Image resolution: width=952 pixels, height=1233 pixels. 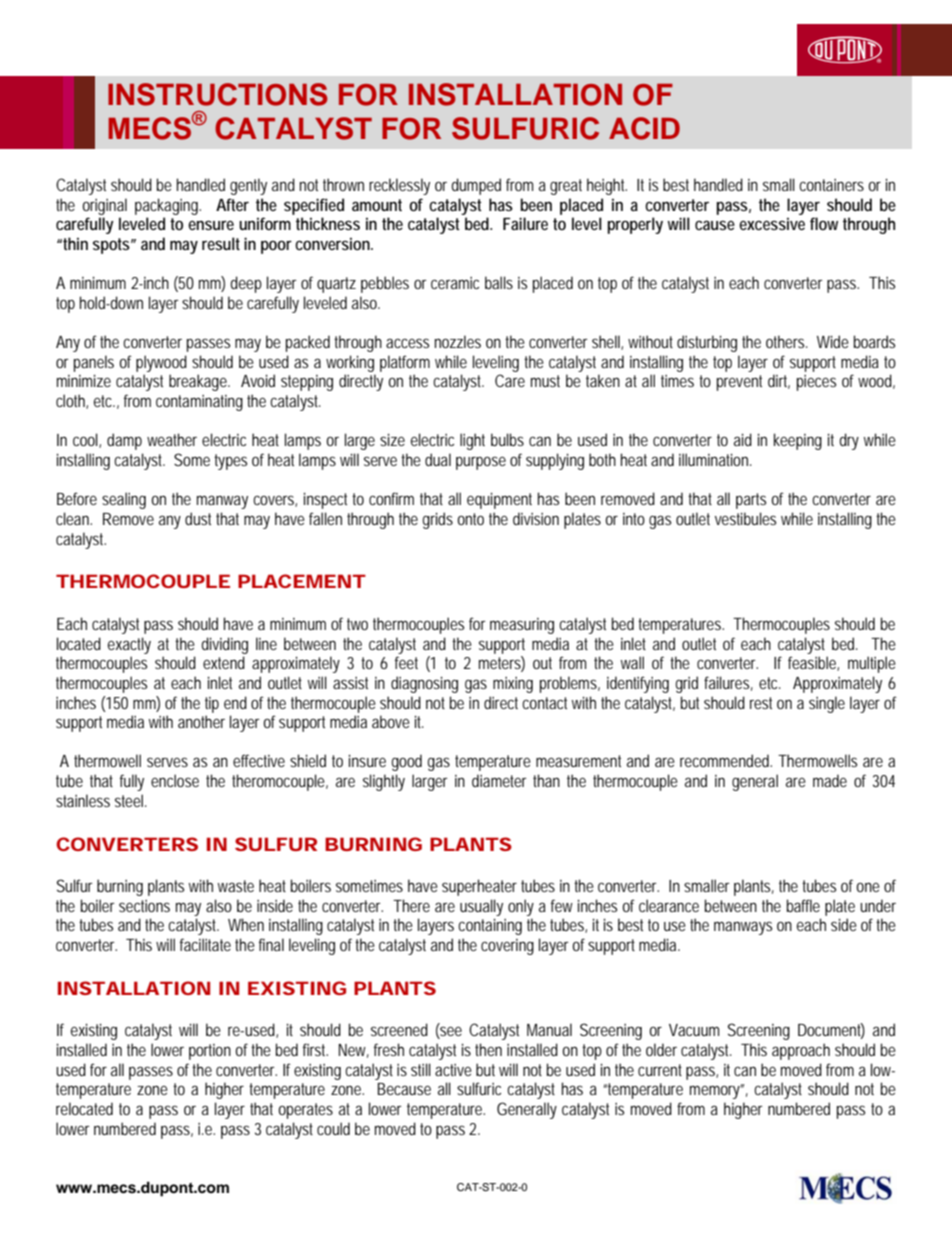 I want to click on portion, so click(x=210, y=1052).
